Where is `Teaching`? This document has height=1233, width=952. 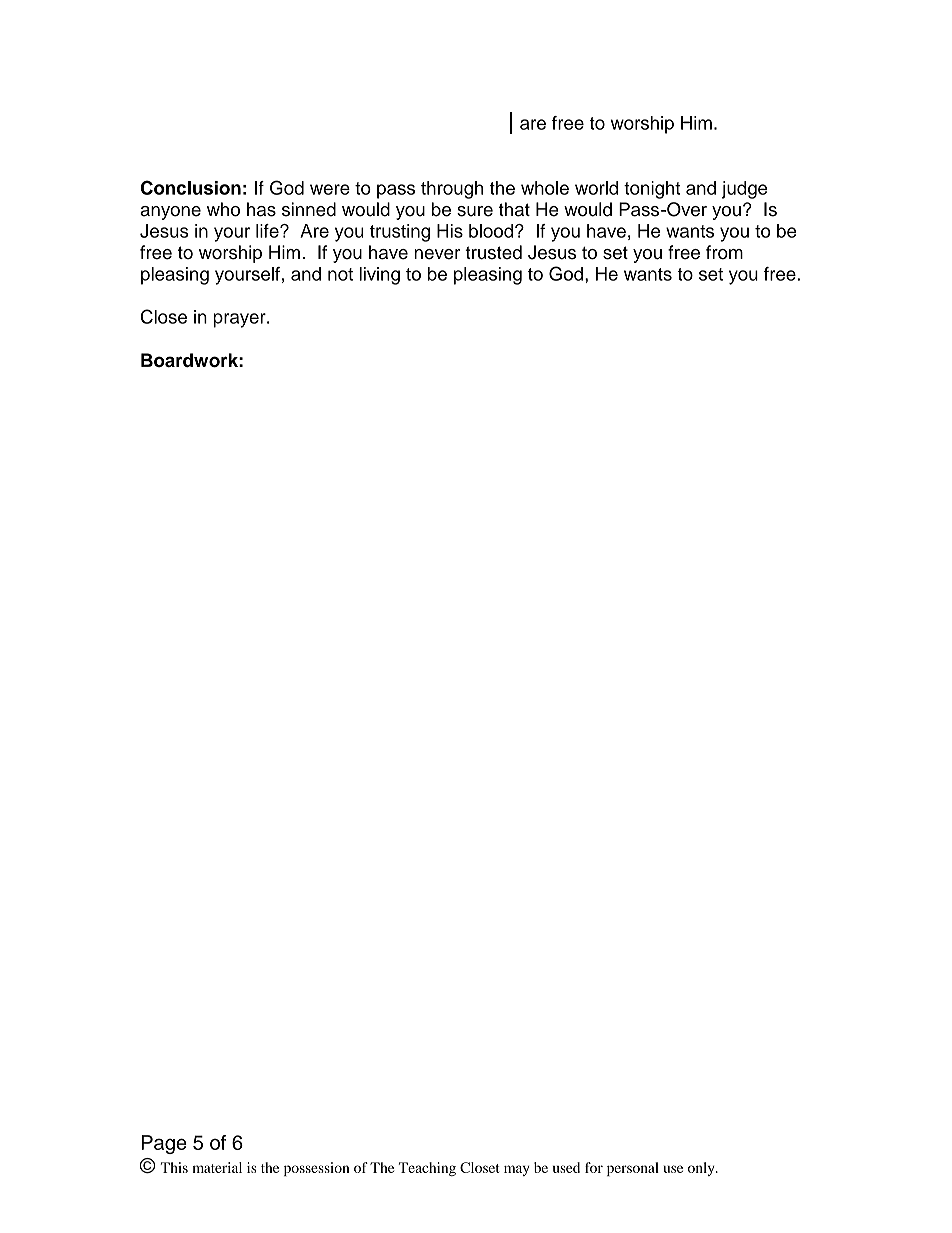 Teaching is located at coordinates (427, 1169).
